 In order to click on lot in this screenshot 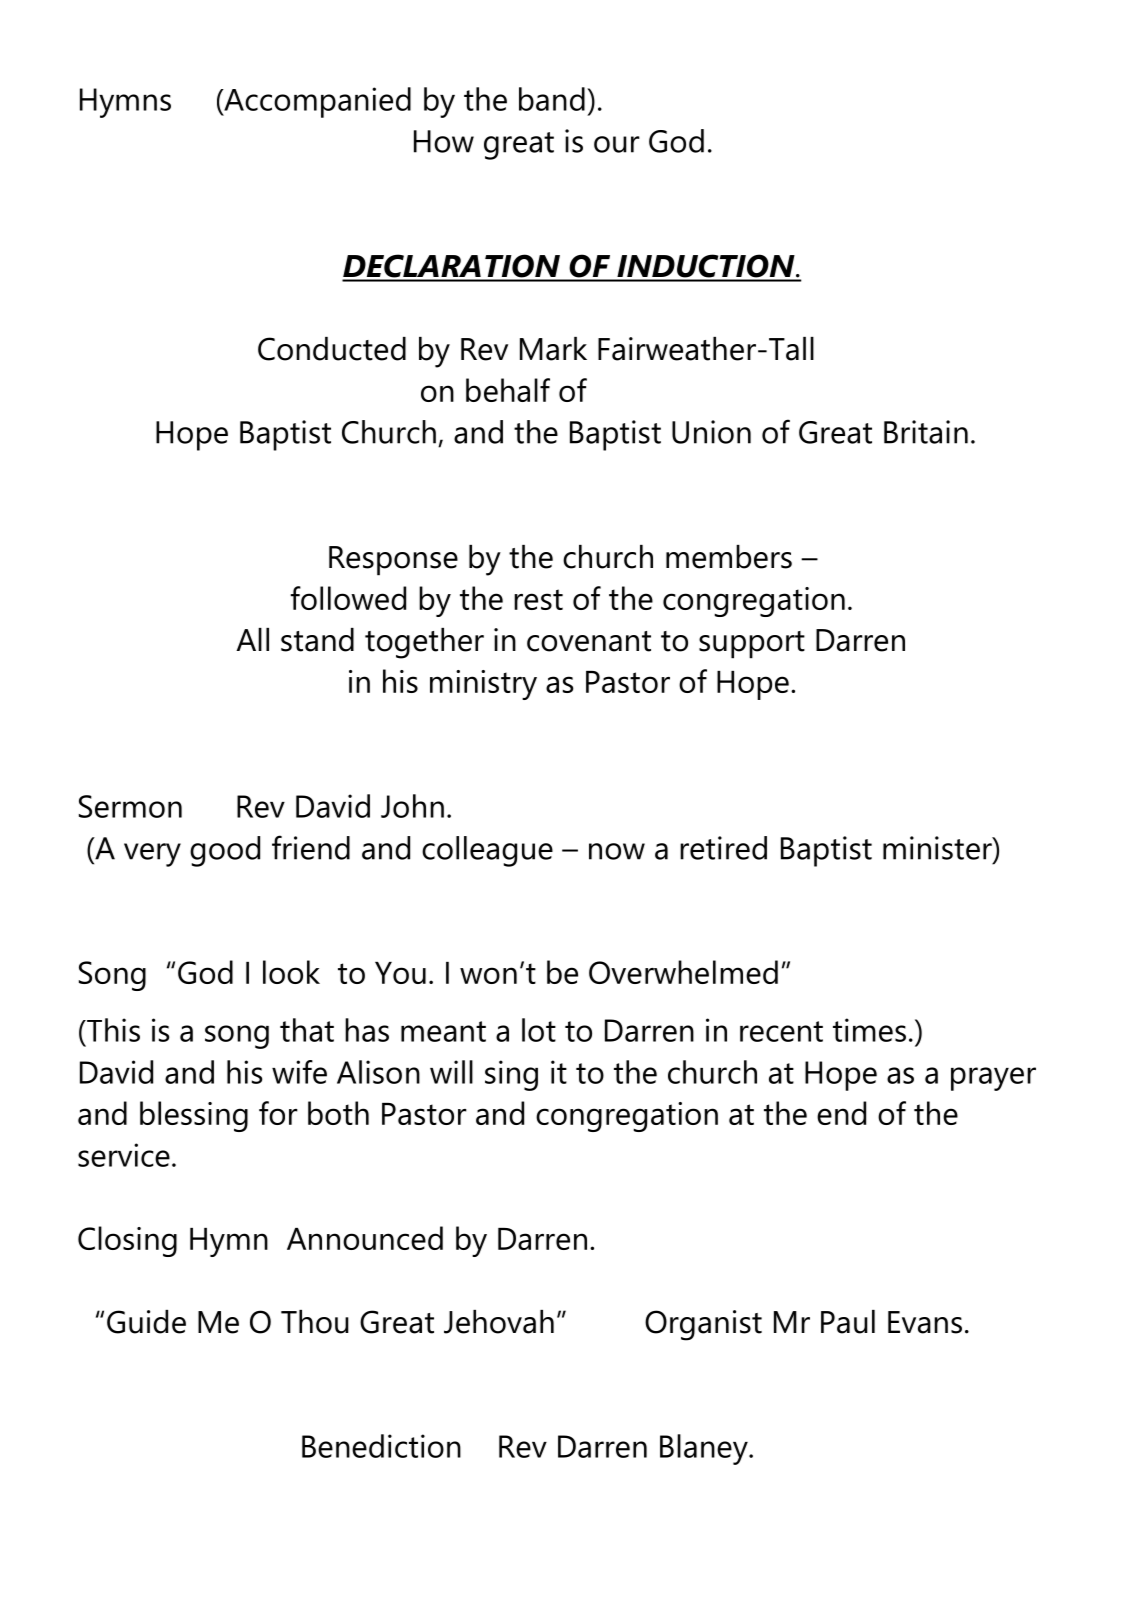, I will do `click(539, 1030)`.
